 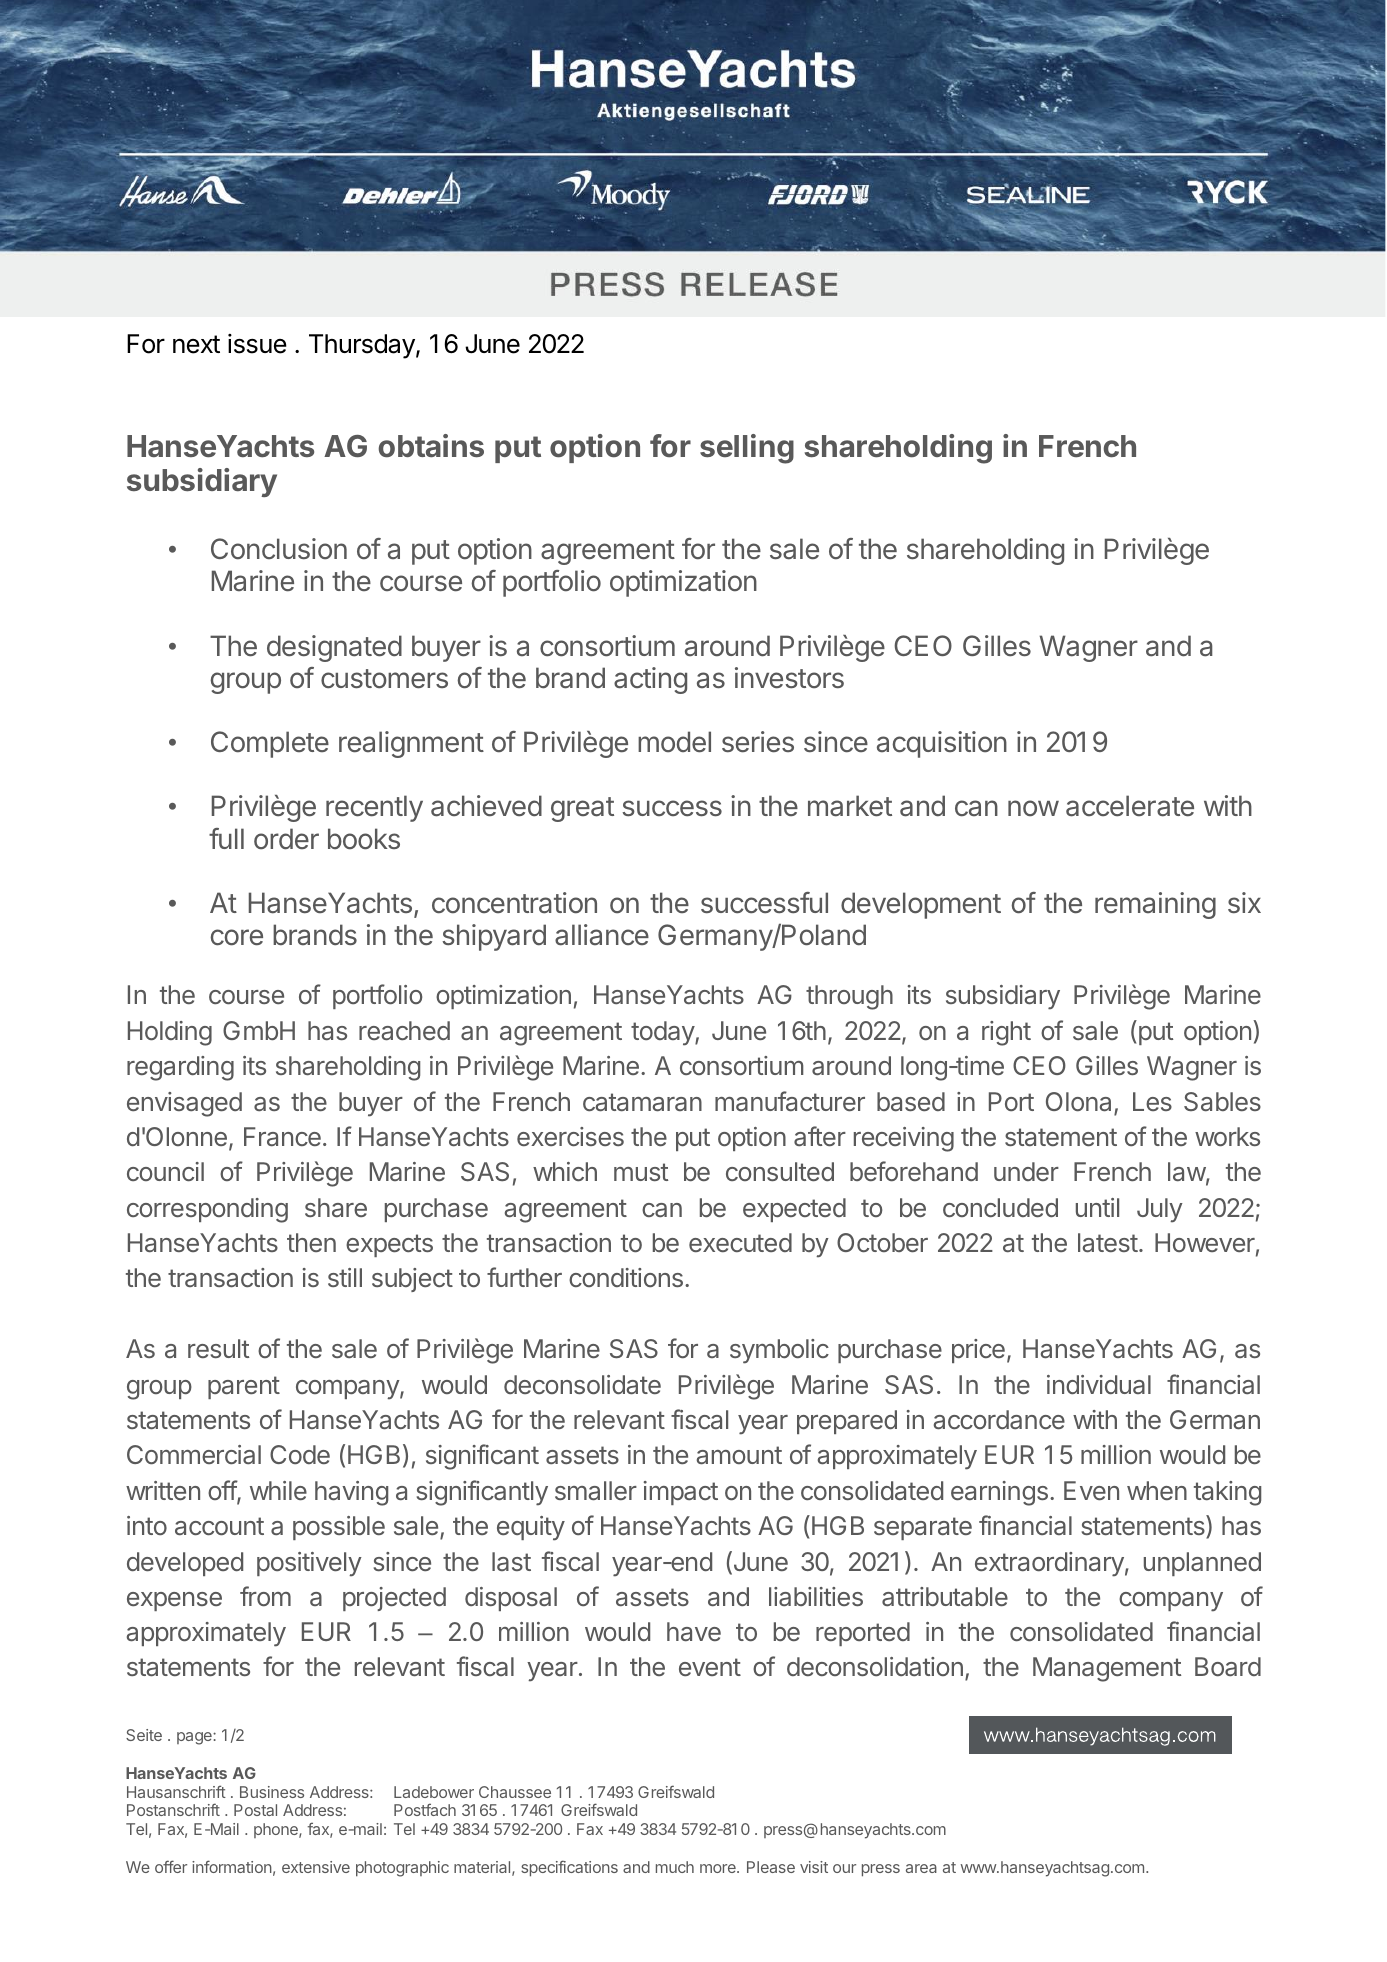 I want to click on when, so click(x=1157, y=1490).
